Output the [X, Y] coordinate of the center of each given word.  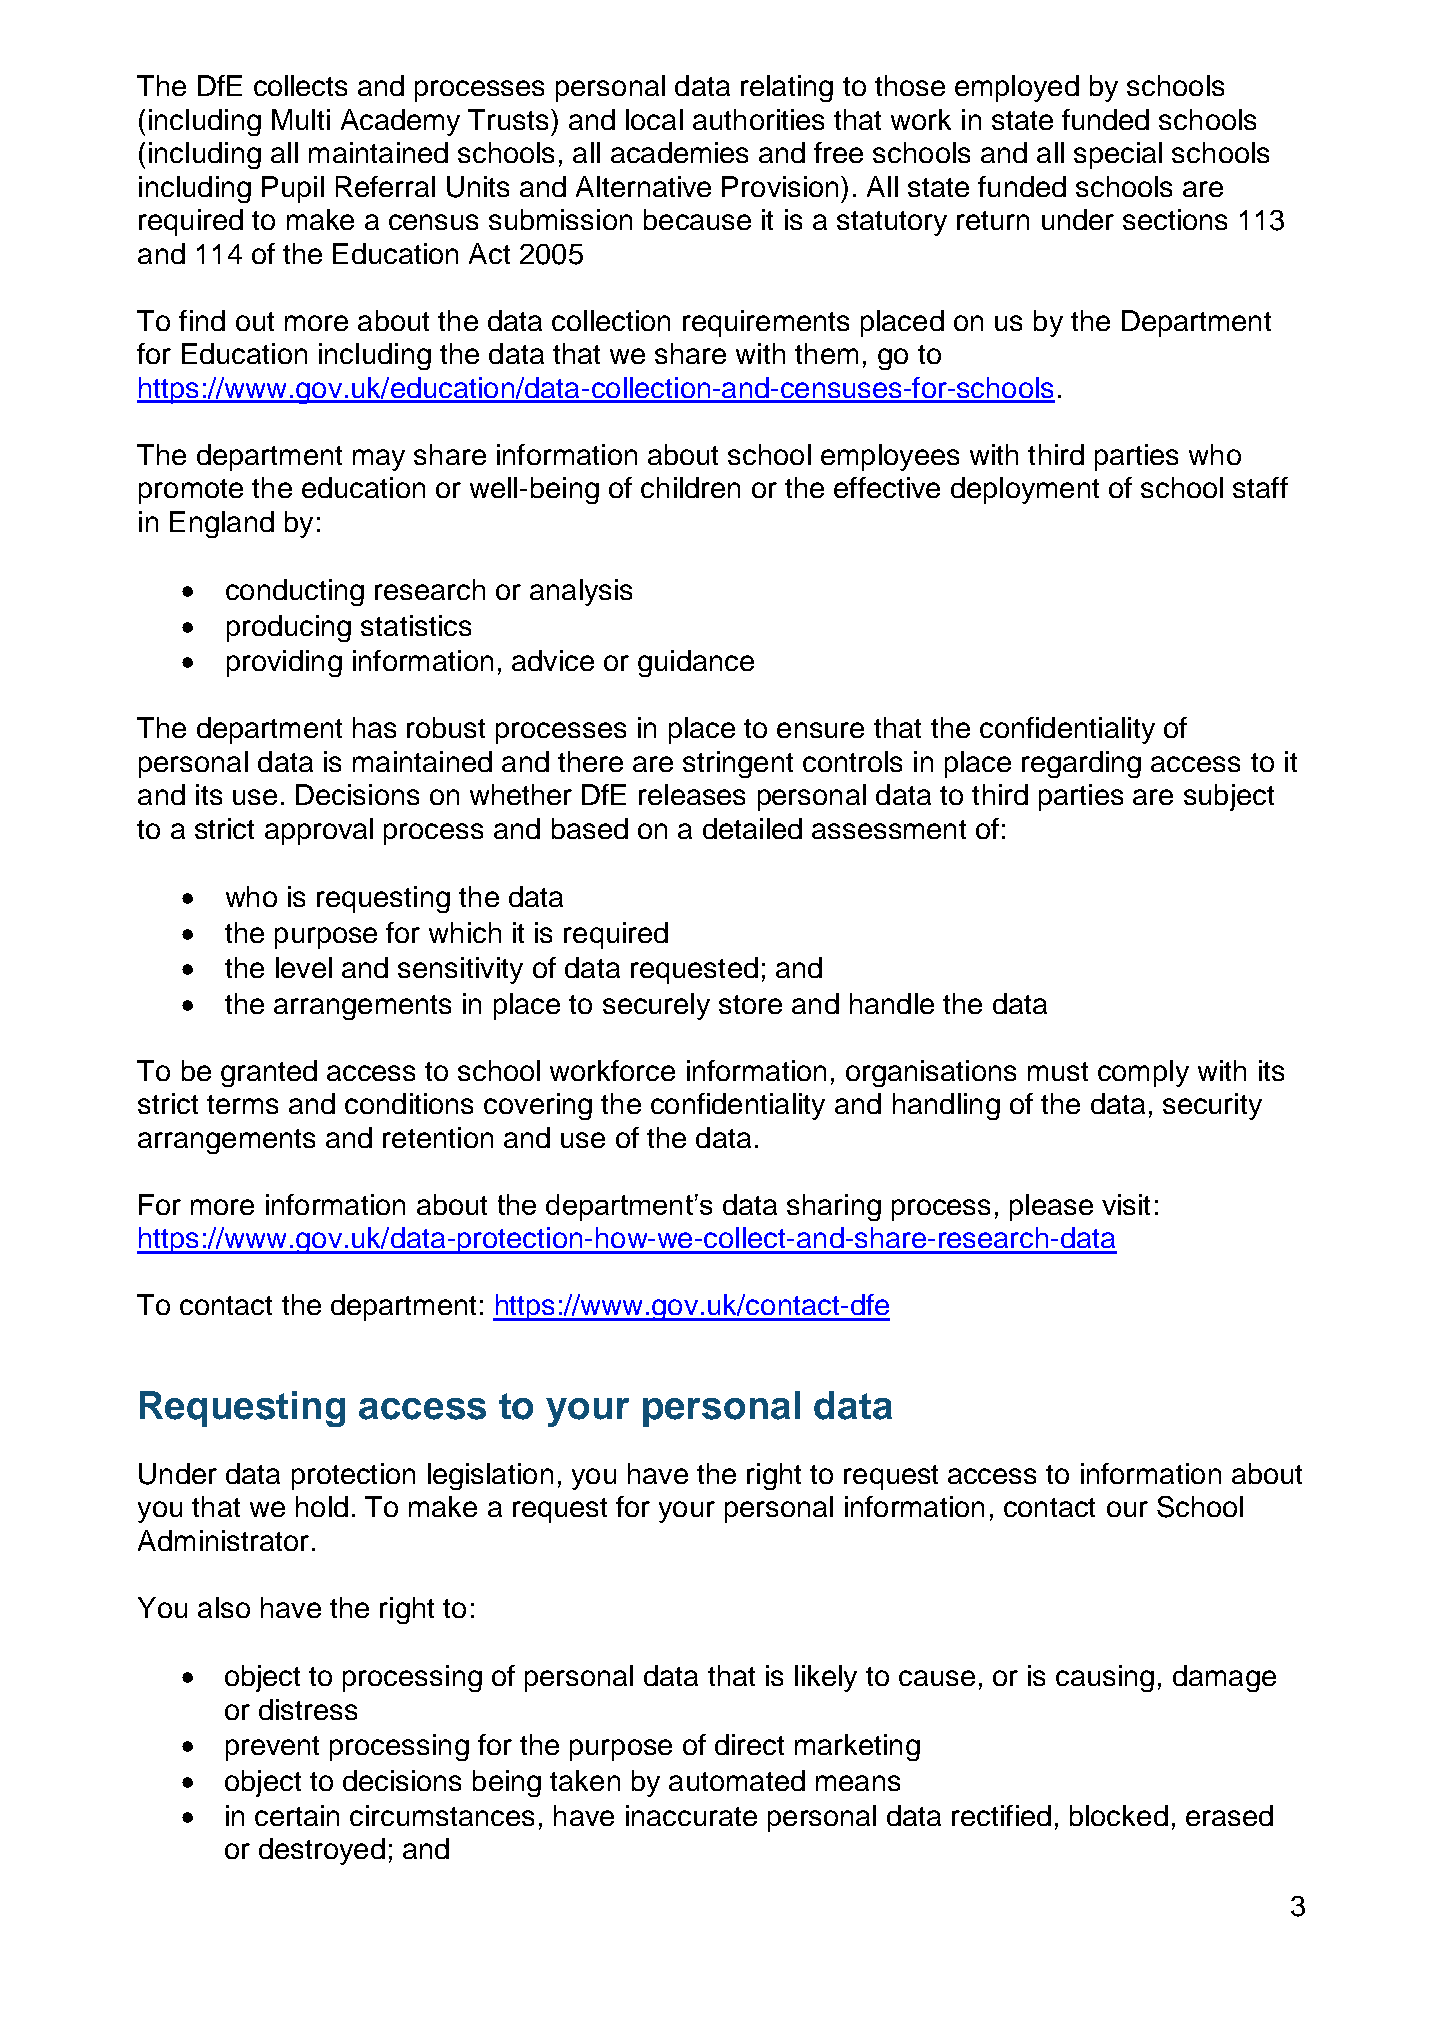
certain [297, 1815]
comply [1143, 1073]
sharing [834, 1207]
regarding [1081, 764]
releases [692, 794]
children [690, 487]
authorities [758, 119]
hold [322, 1506]
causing [1105, 1678]
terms [242, 1104]
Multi [301, 119]
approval [319, 831]
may [379, 460]
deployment [1025, 490]
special [1118, 155]
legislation [490, 1476]
